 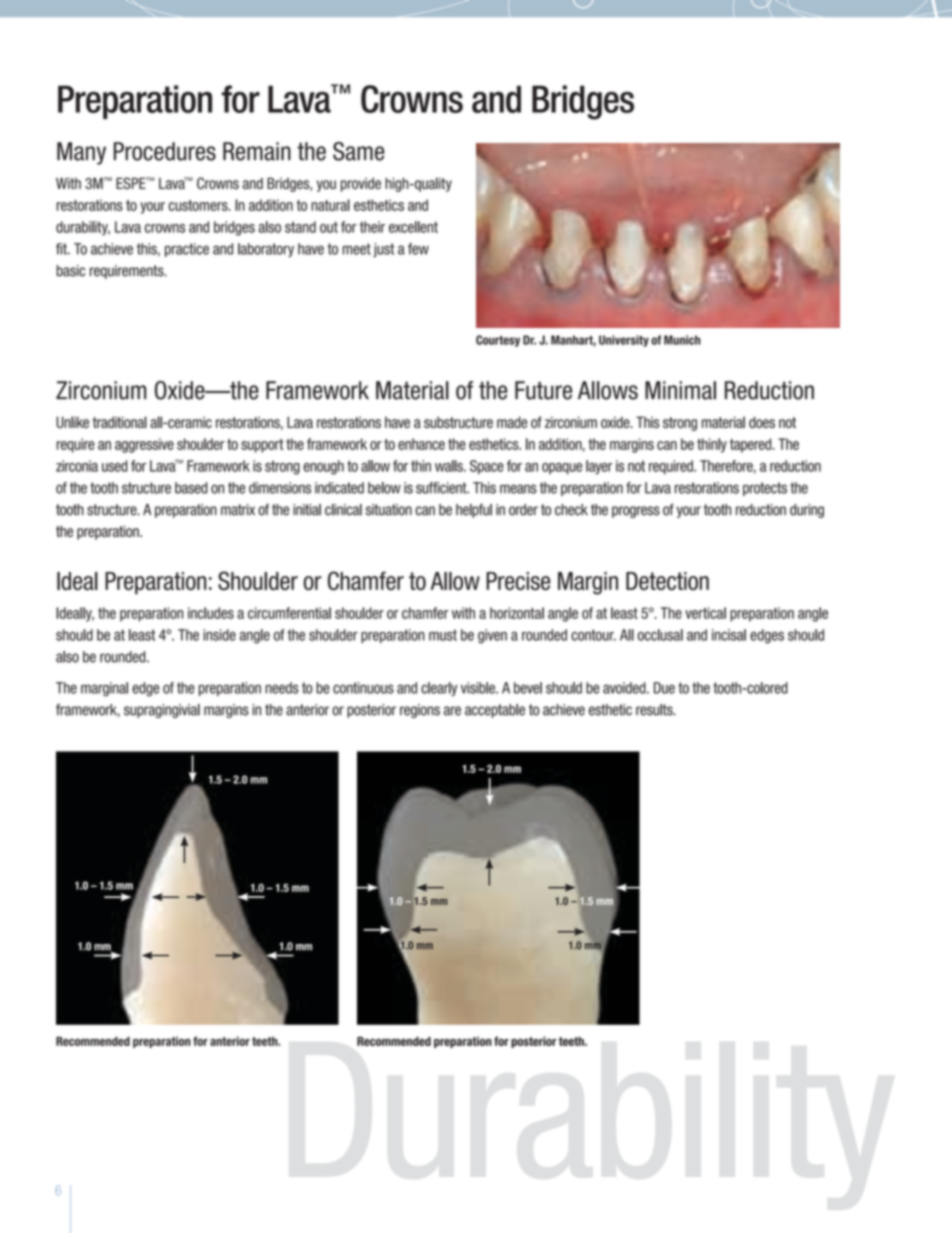 I want to click on Detection, so click(x=667, y=581).
